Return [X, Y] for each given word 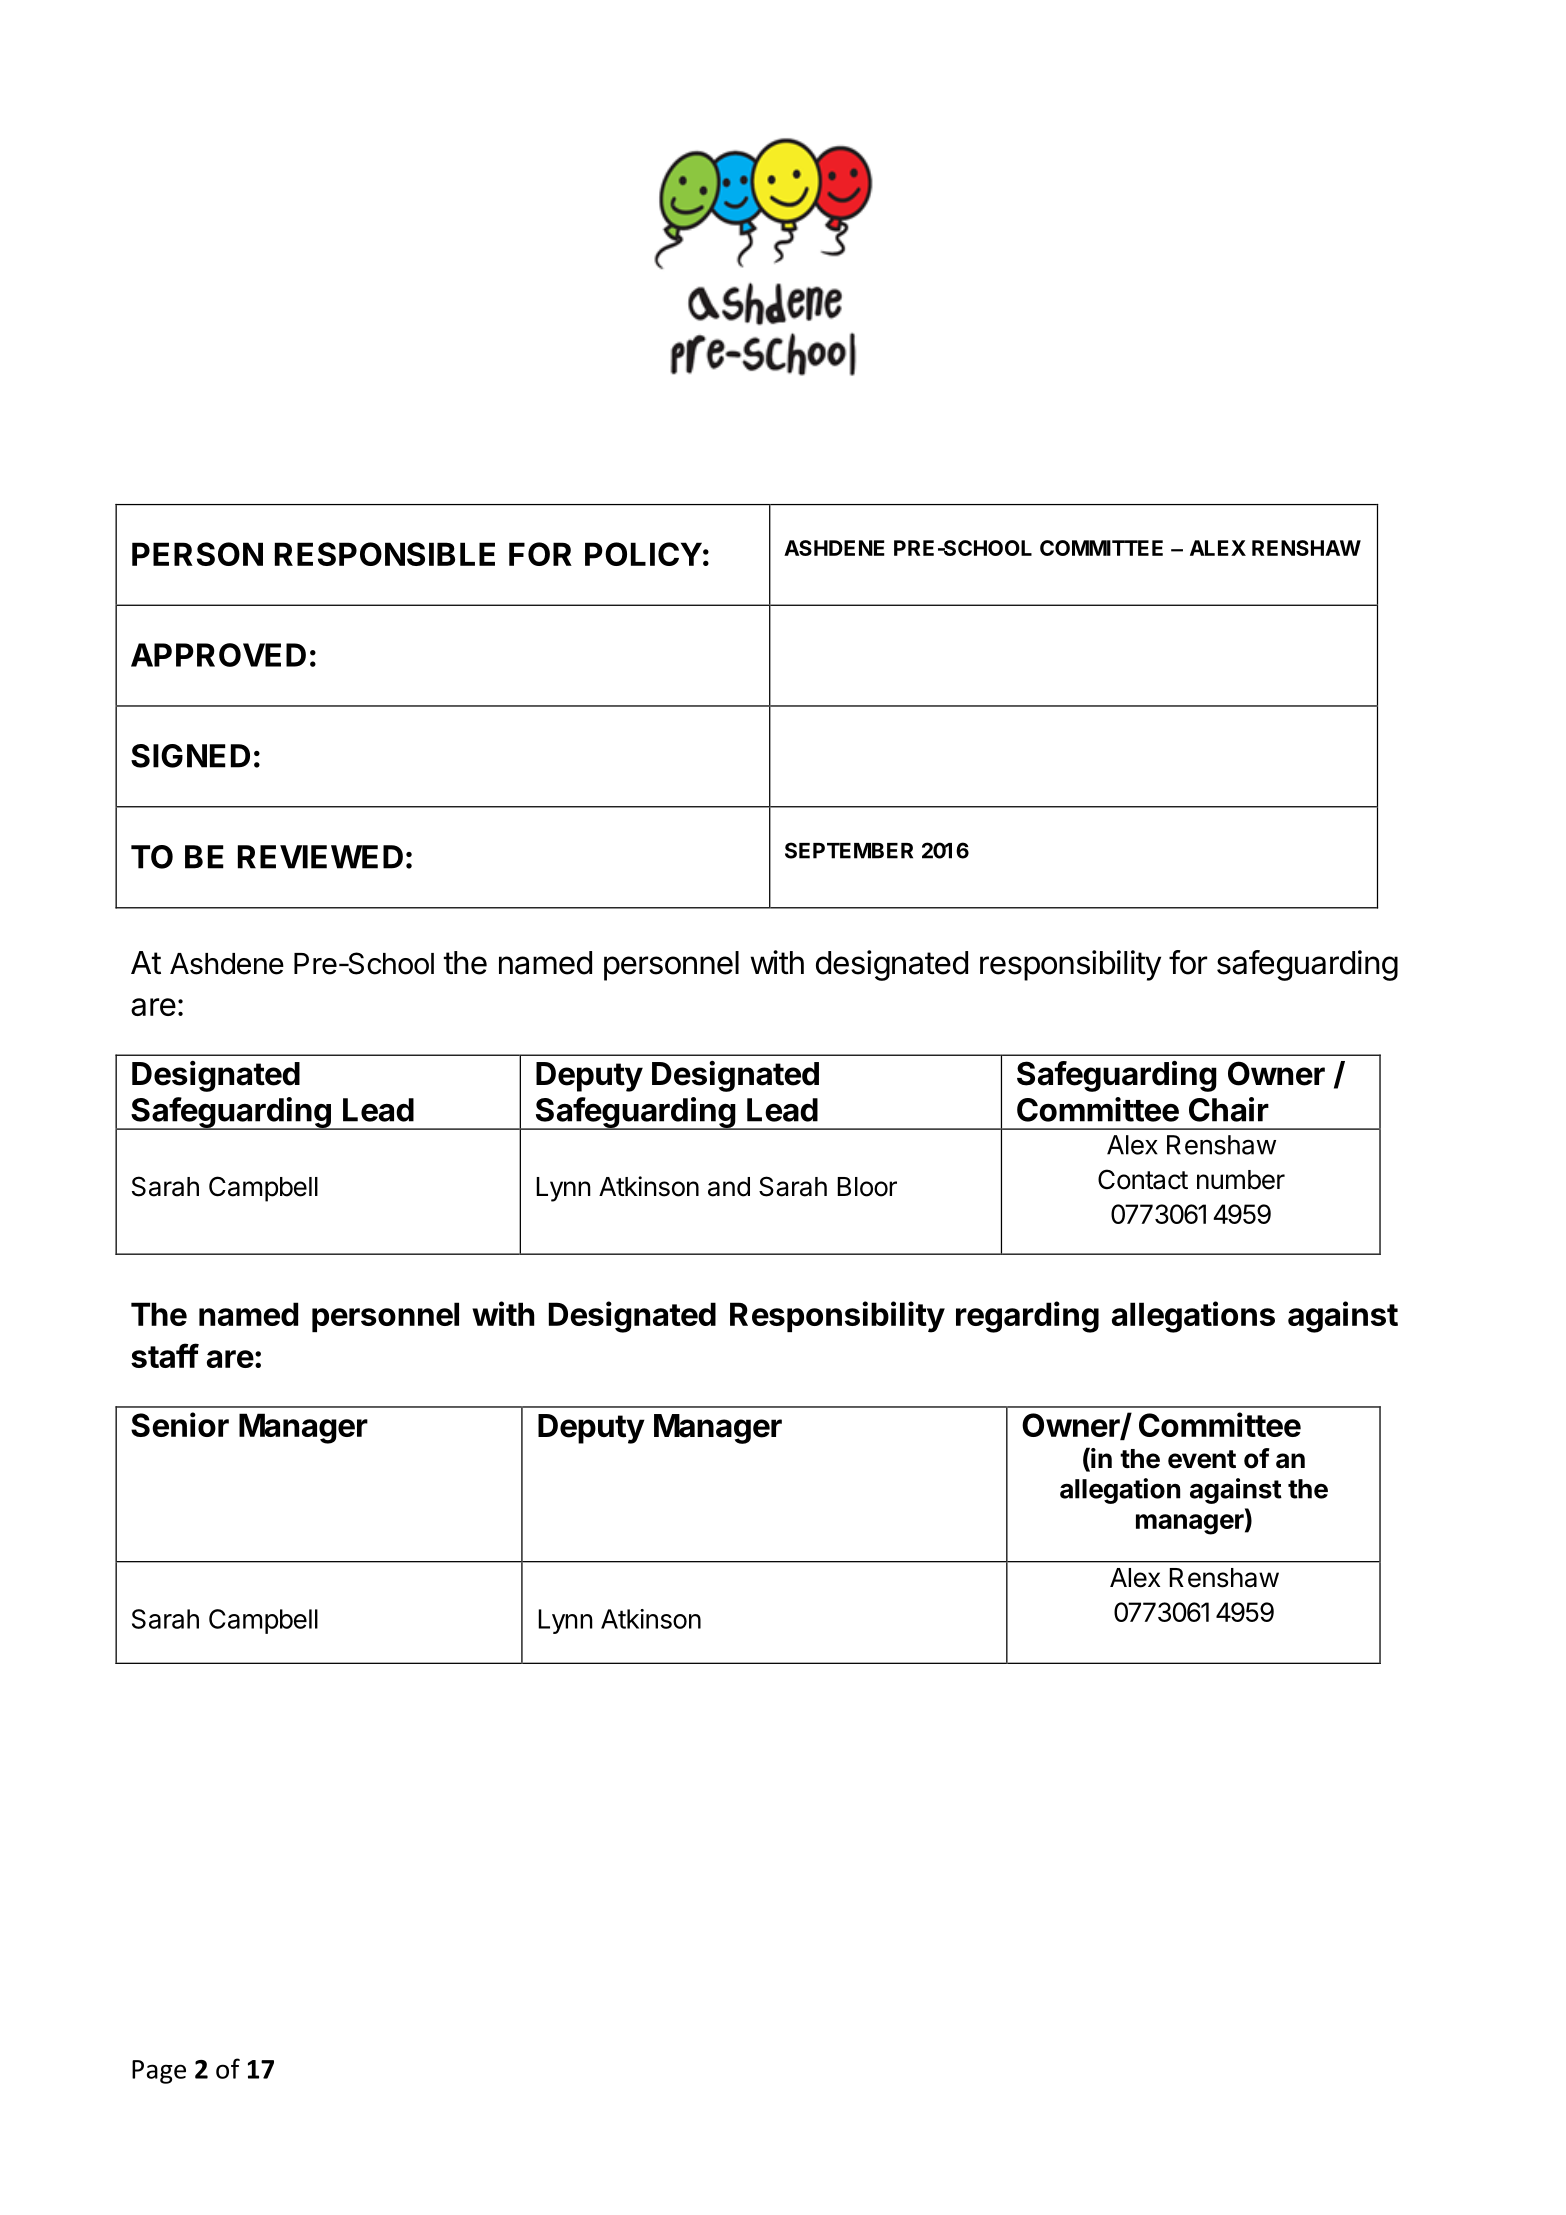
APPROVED [218, 655]
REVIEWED [320, 857]
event [1202, 1459]
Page [159, 2072]
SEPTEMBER [849, 850]
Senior [180, 1424]
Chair [1229, 1109]
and [729, 1187]
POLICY [643, 554]
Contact [1143, 1179]
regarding [1027, 1317]
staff [165, 1355]
